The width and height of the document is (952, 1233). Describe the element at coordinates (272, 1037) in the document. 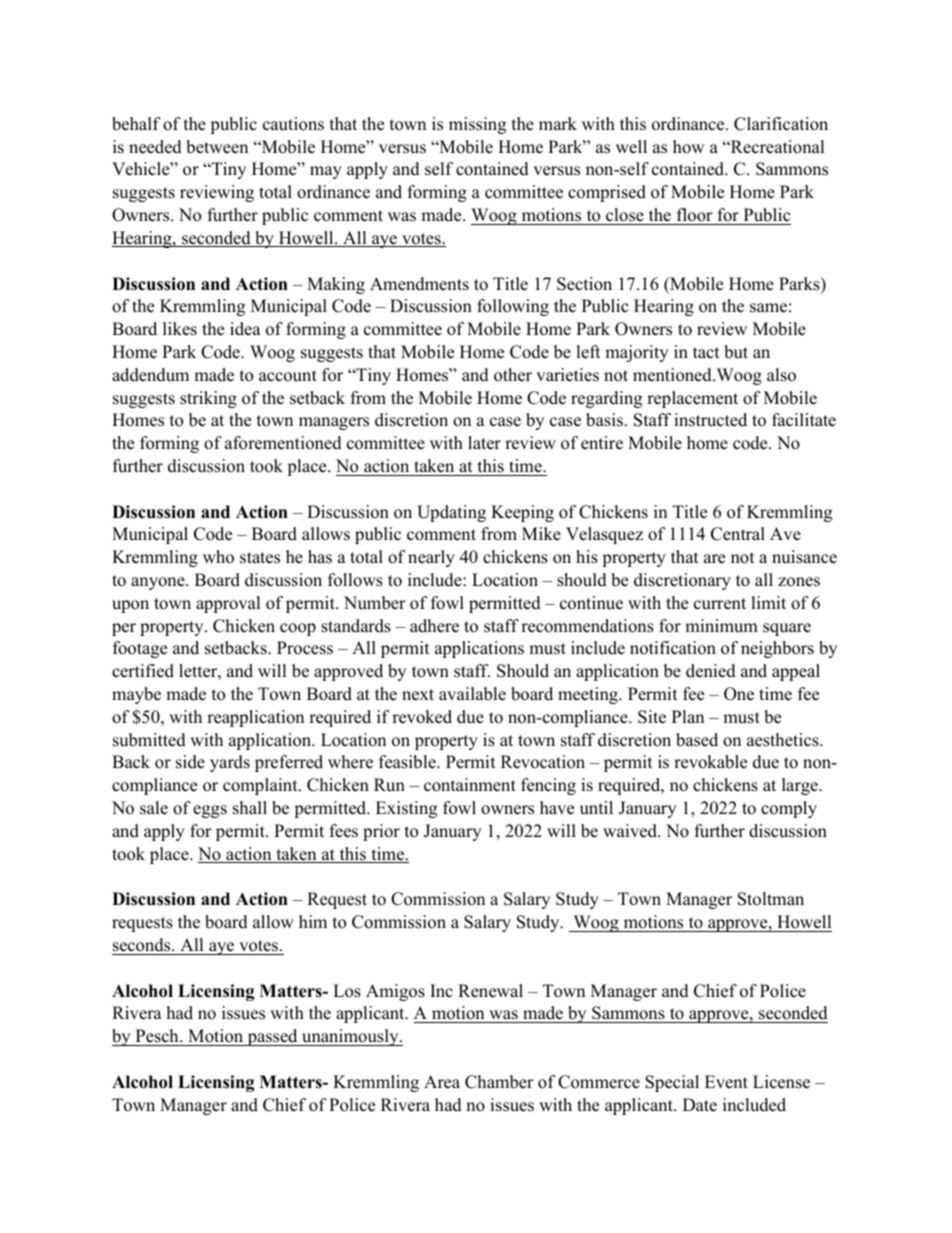

I see `passed` at that location.
